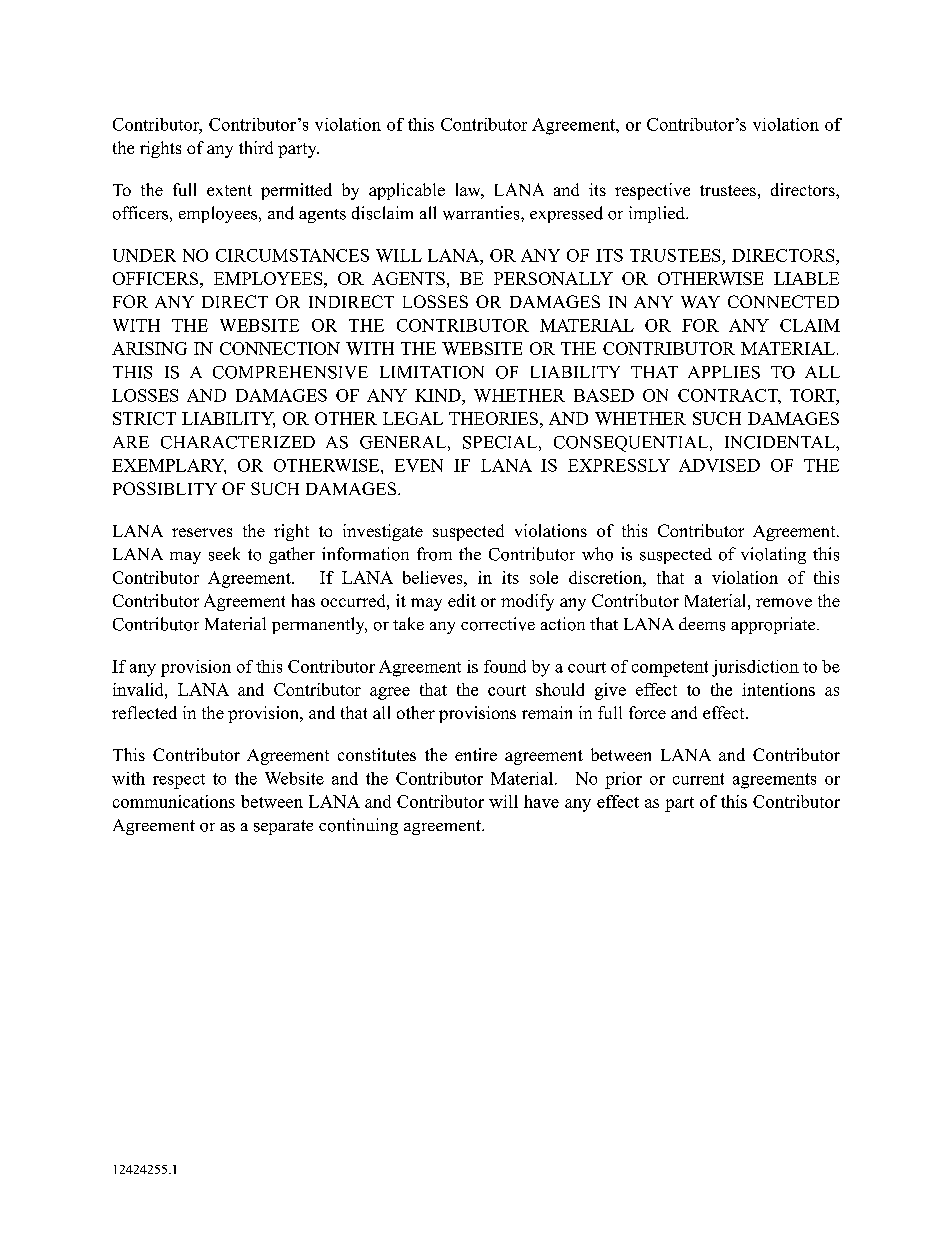  I want to click on WAY, so click(700, 302).
